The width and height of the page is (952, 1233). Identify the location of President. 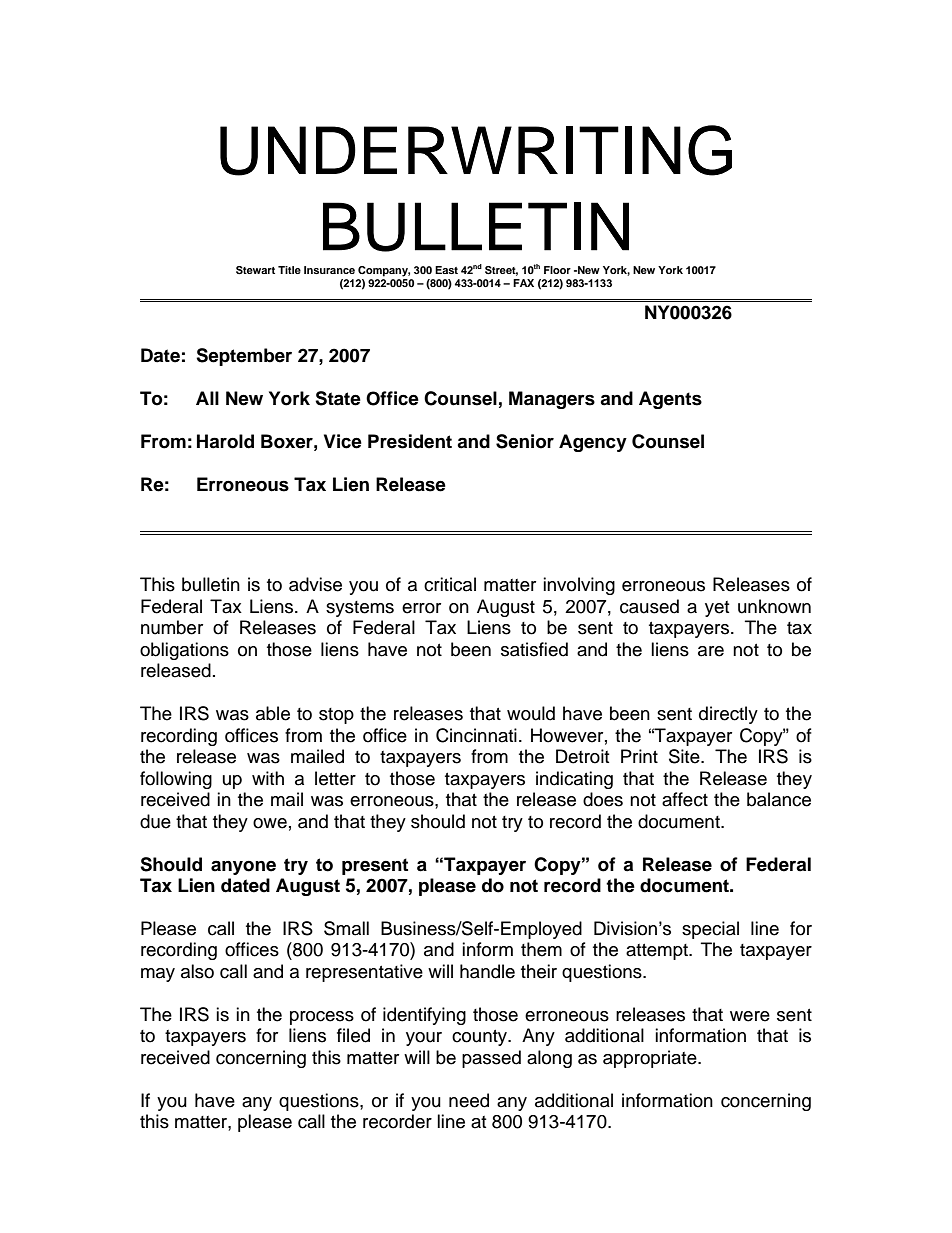
(410, 441).
